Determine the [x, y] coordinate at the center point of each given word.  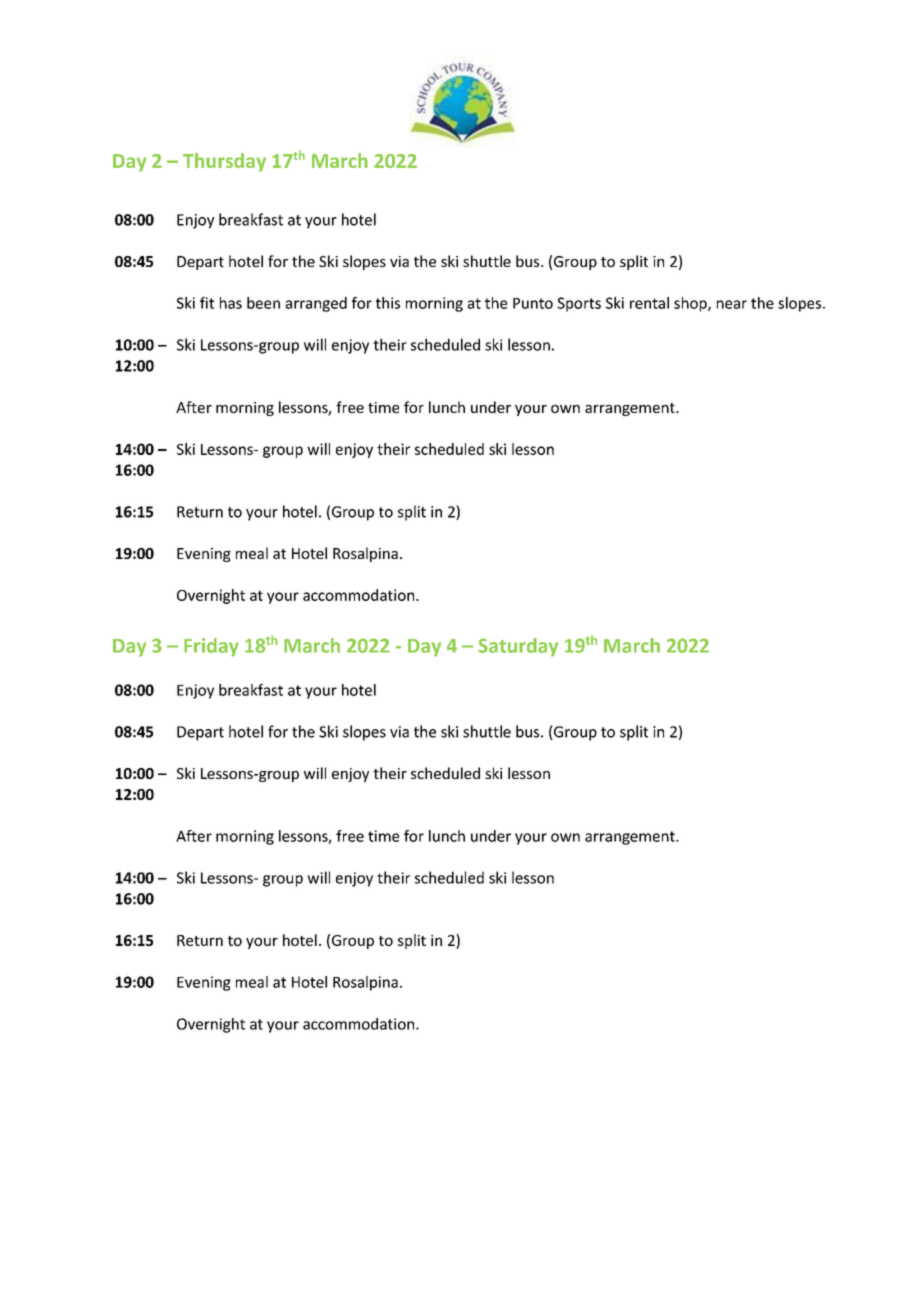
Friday [211, 647]
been [263, 303]
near [732, 304]
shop [691, 304]
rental [649, 303]
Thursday [224, 162]
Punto [533, 303]
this [388, 303]
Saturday [518, 647]
